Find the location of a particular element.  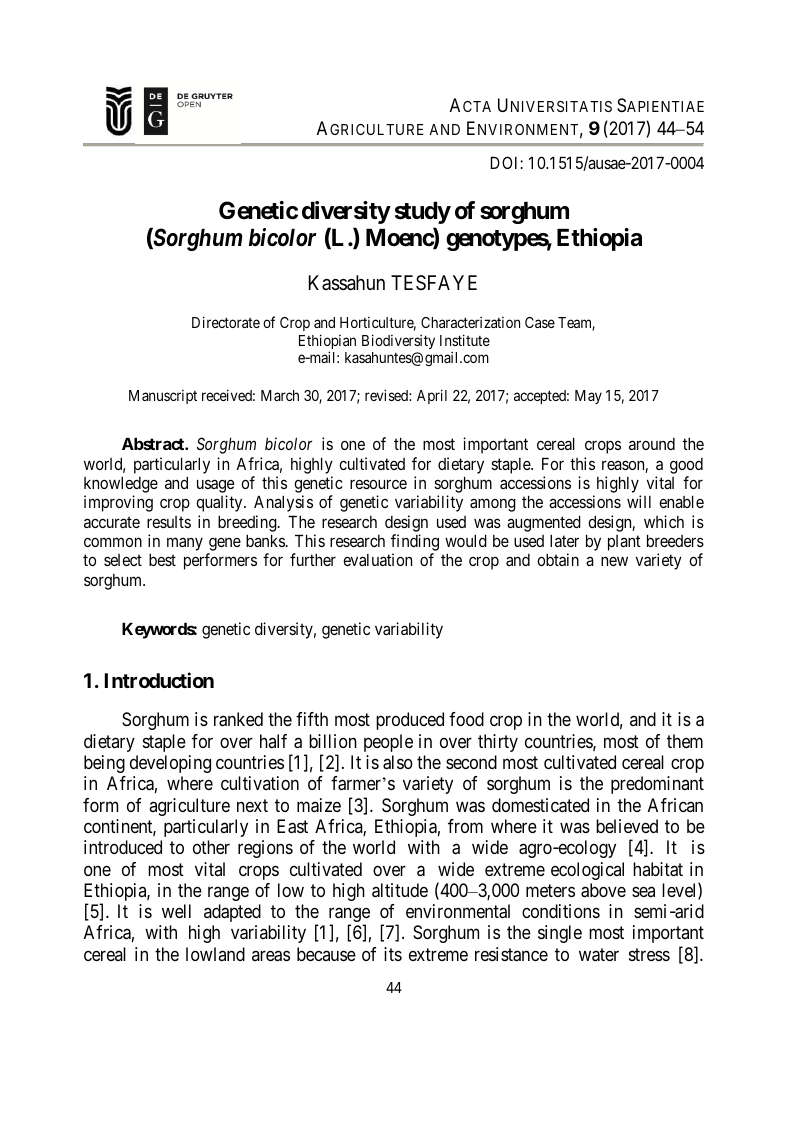

well is located at coordinates (176, 911).
